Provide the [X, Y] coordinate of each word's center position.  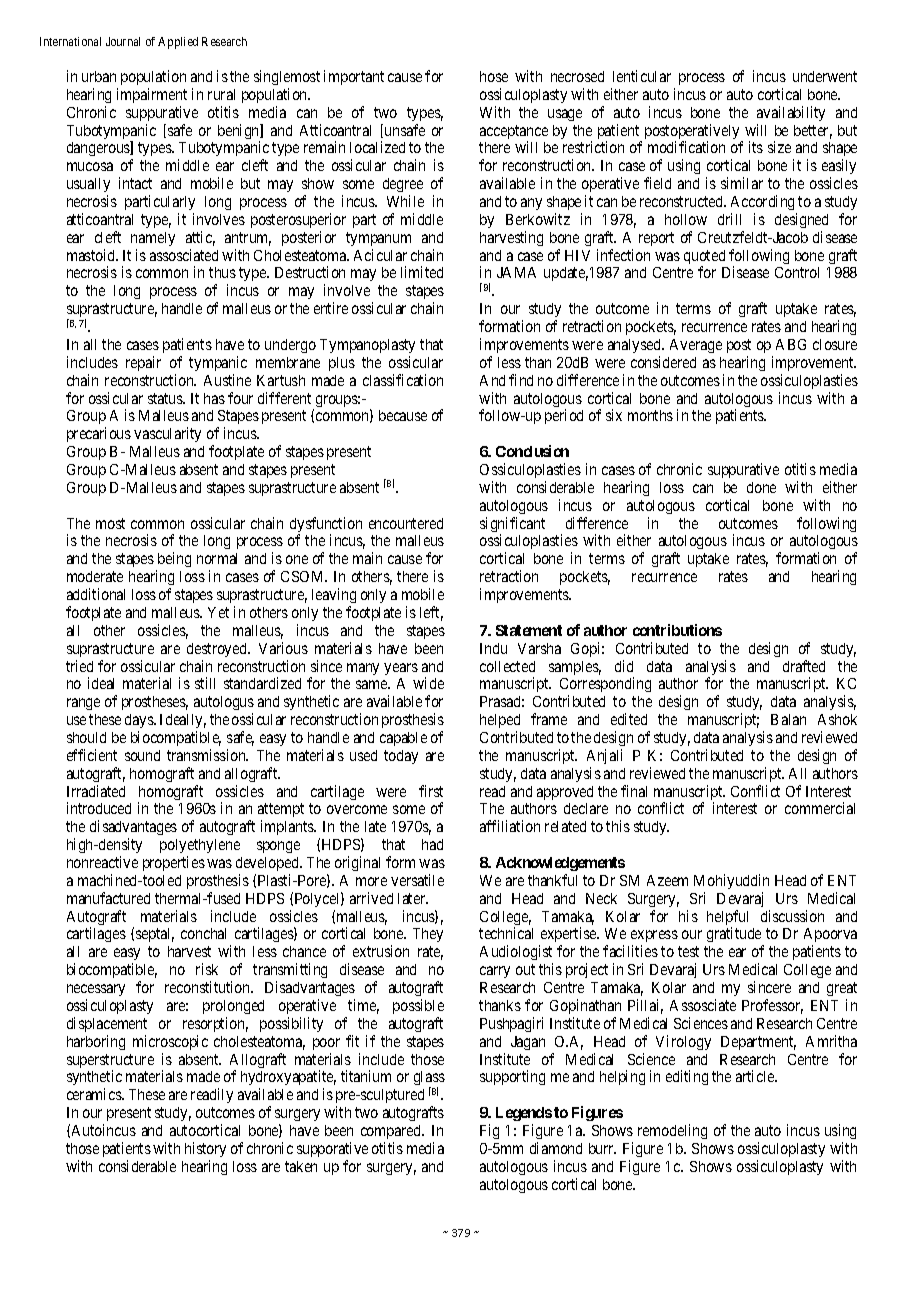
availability [791, 113]
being [173, 561]
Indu [493, 648]
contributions [677, 630]
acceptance [514, 133]
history [205, 1149]
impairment [152, 95]
